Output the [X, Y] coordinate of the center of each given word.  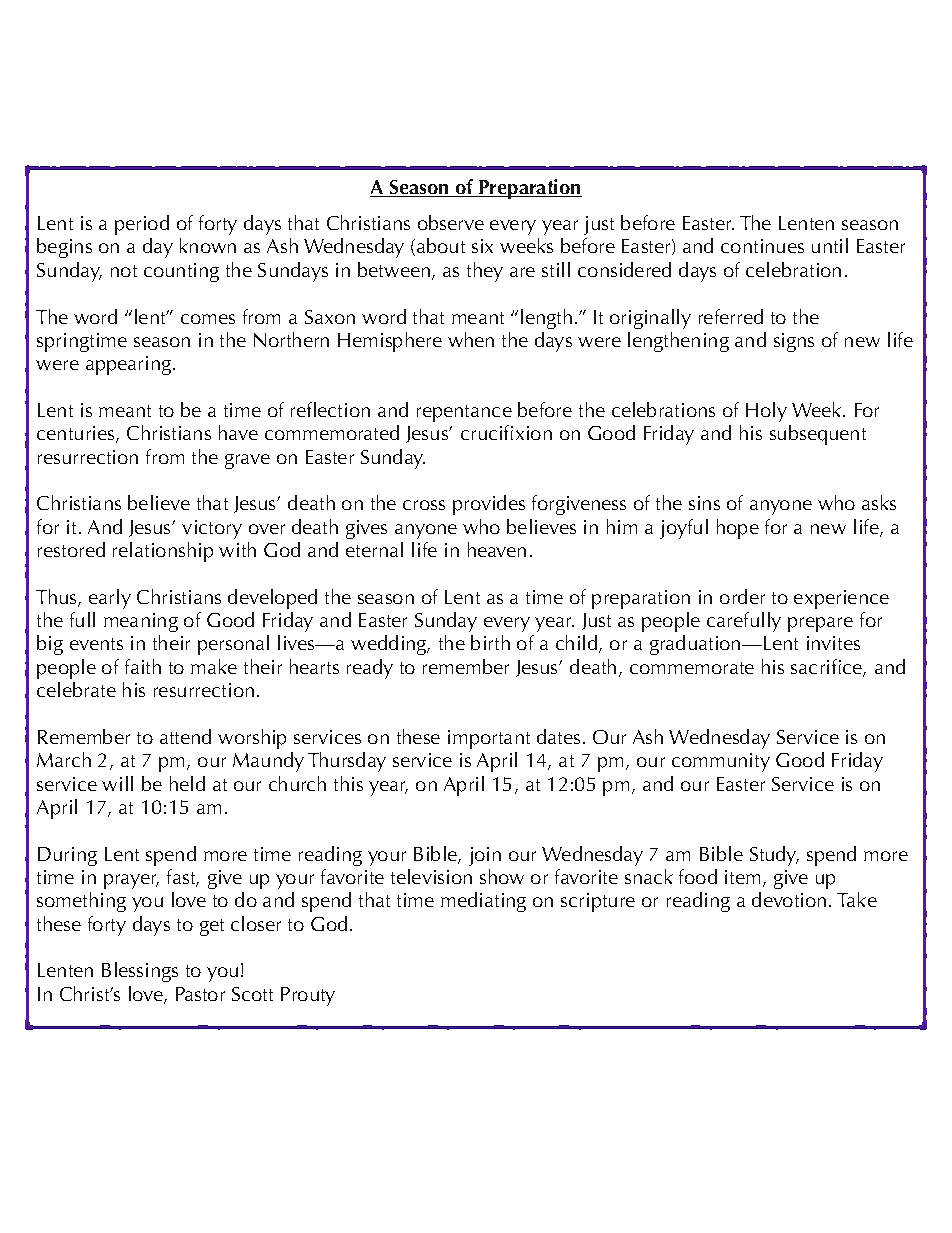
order [742, 596]
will [117, 783]
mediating [483, 902]
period [142, 225]
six [482, 246]
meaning [141, 622]
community [721, 762]
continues [762, 246]
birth [490, 642]
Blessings [140, 972]
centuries [77, 434]
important [489, 739]
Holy [766, 412]
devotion [789, 899]
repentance [464, 413]
